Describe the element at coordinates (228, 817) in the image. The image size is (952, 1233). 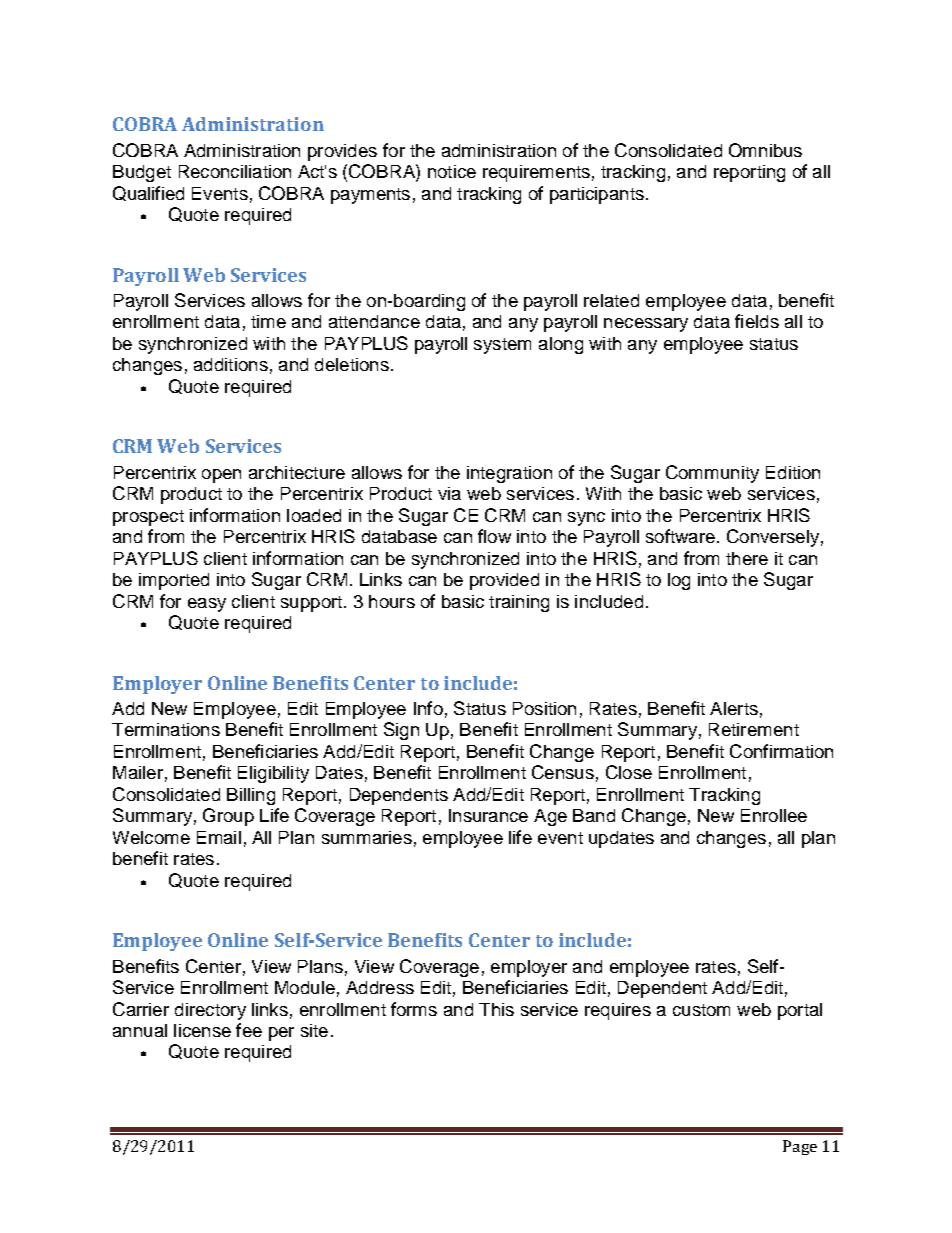
I see `Group` at that location.
